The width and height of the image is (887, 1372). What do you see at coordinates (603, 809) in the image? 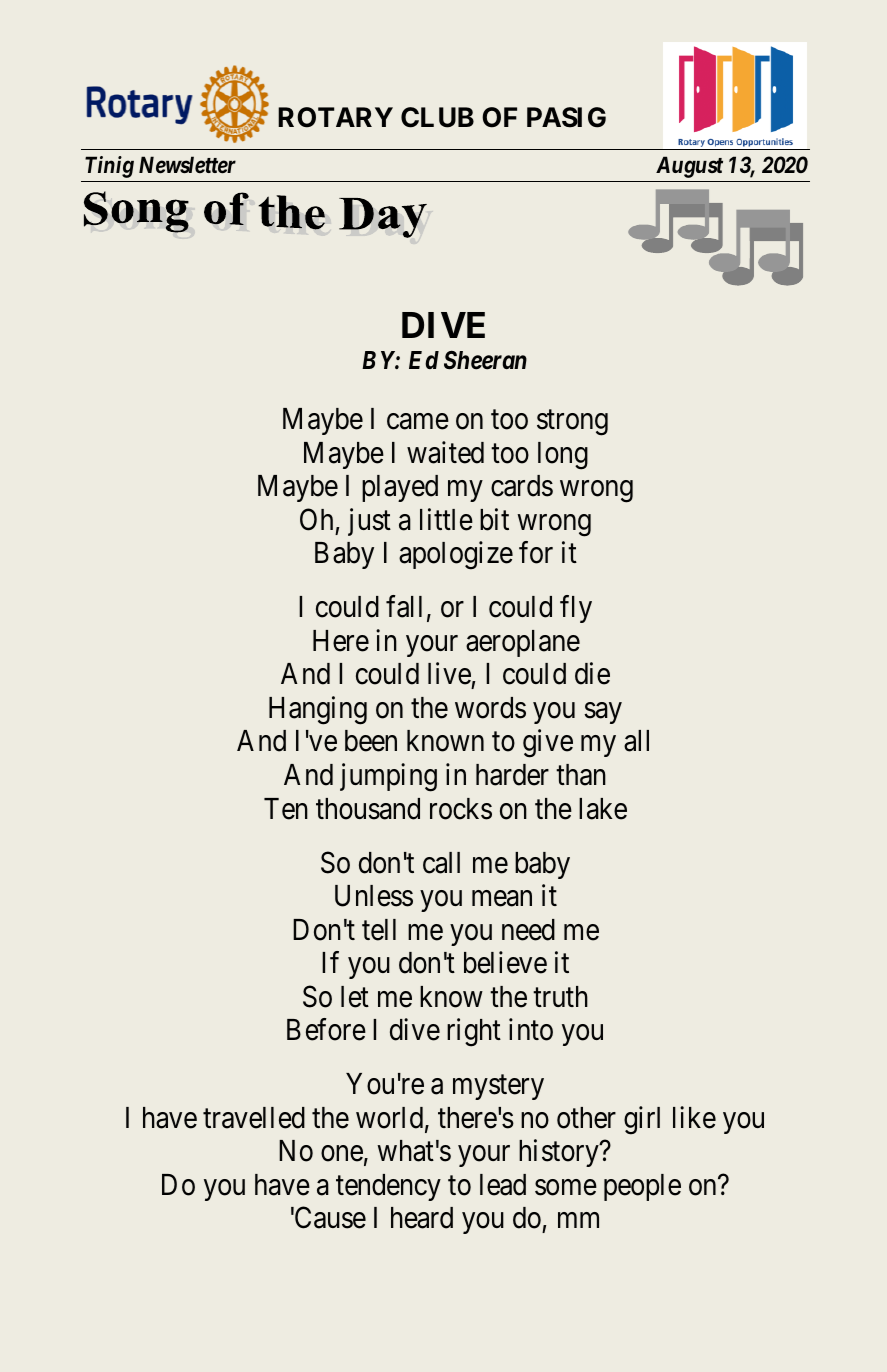
I see `lake` at bounding box center [603, 809].
